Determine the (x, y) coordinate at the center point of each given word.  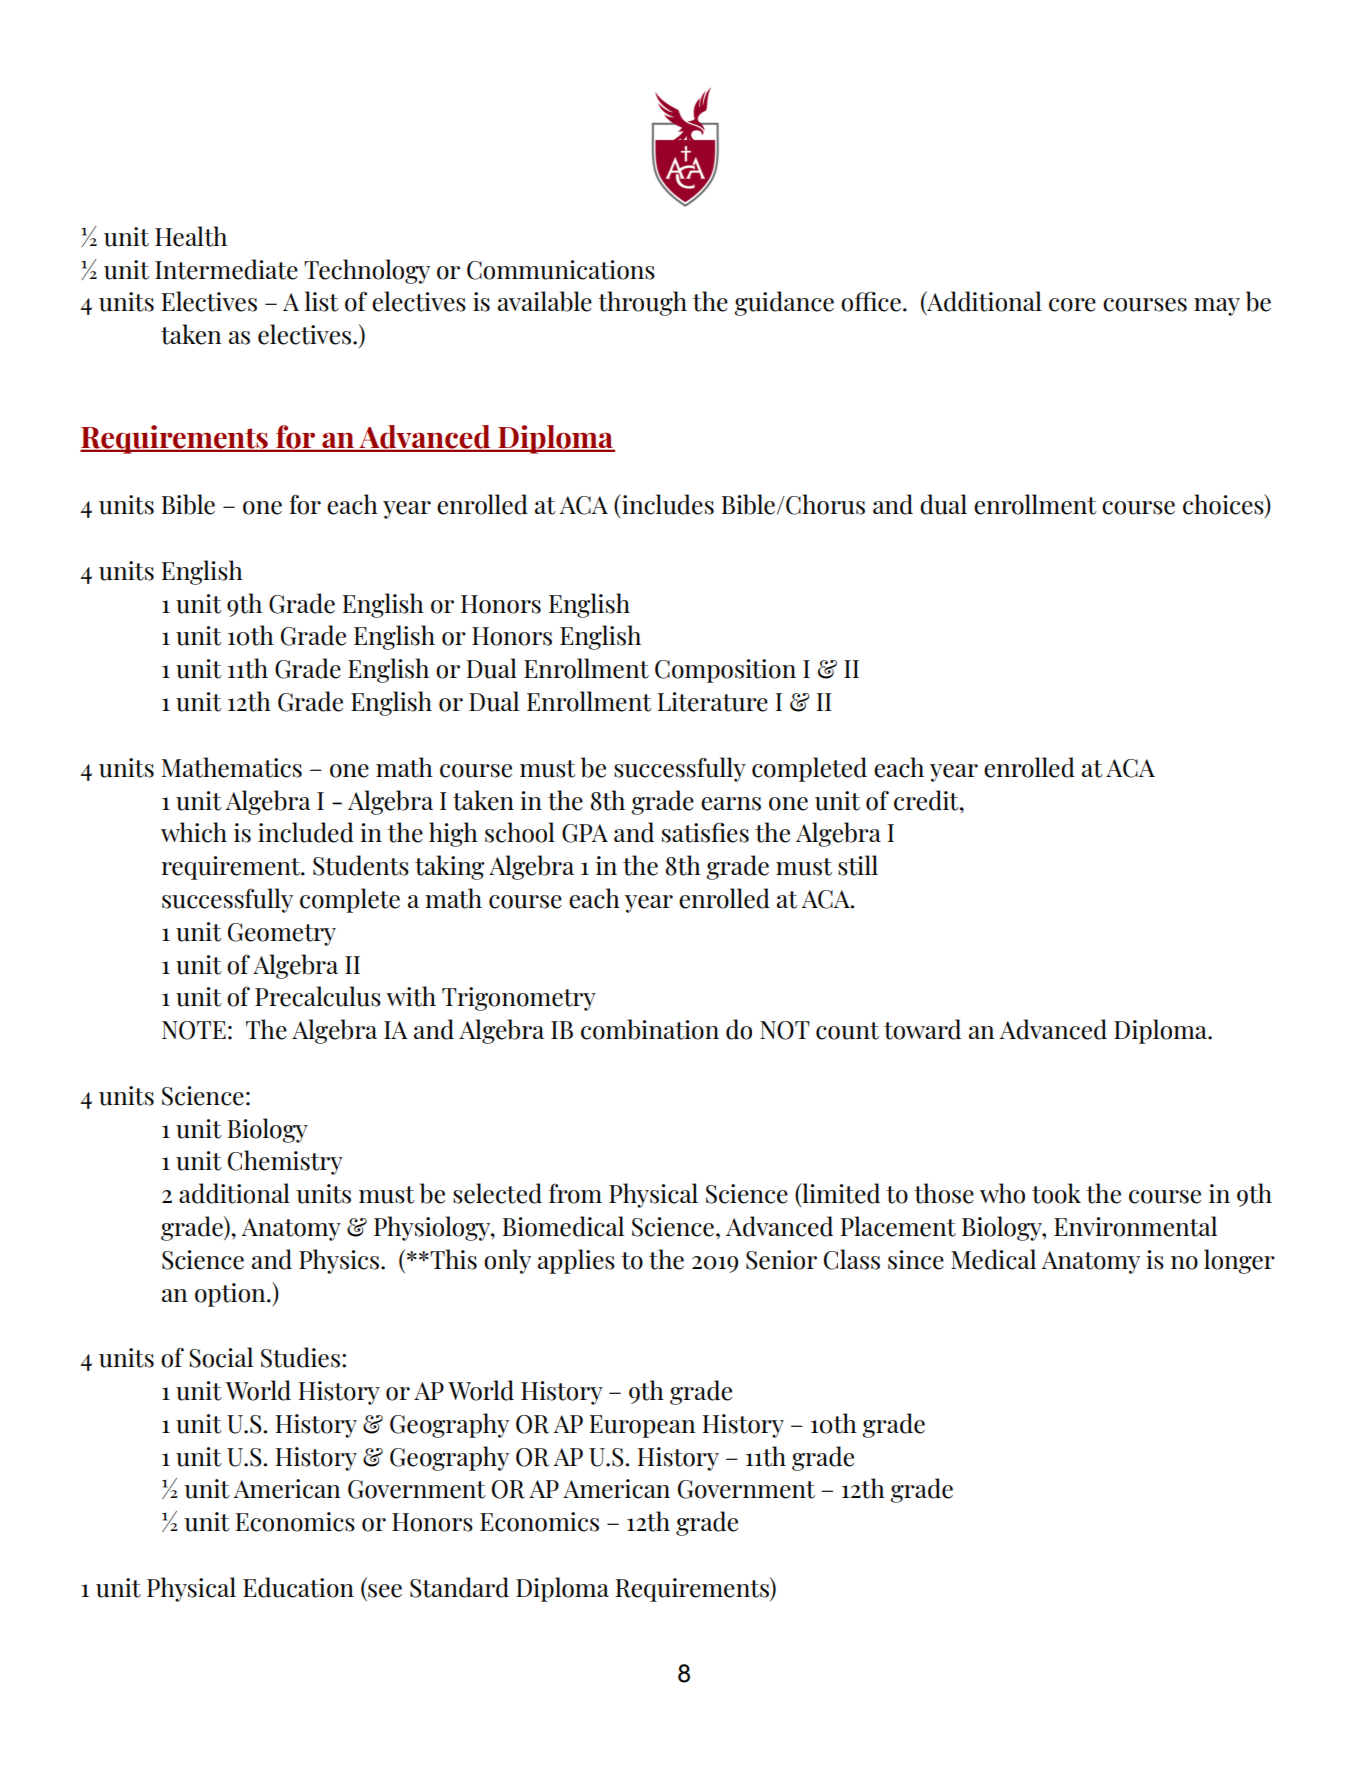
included (306, 832)
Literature (712, 702)
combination (650, 1029)
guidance (784, 303)
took (1056, 1193)
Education (298, 1587)
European (642, 1426)
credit (927, 800)
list (322, 301)
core (1072, 305)
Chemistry (285, 1162)
